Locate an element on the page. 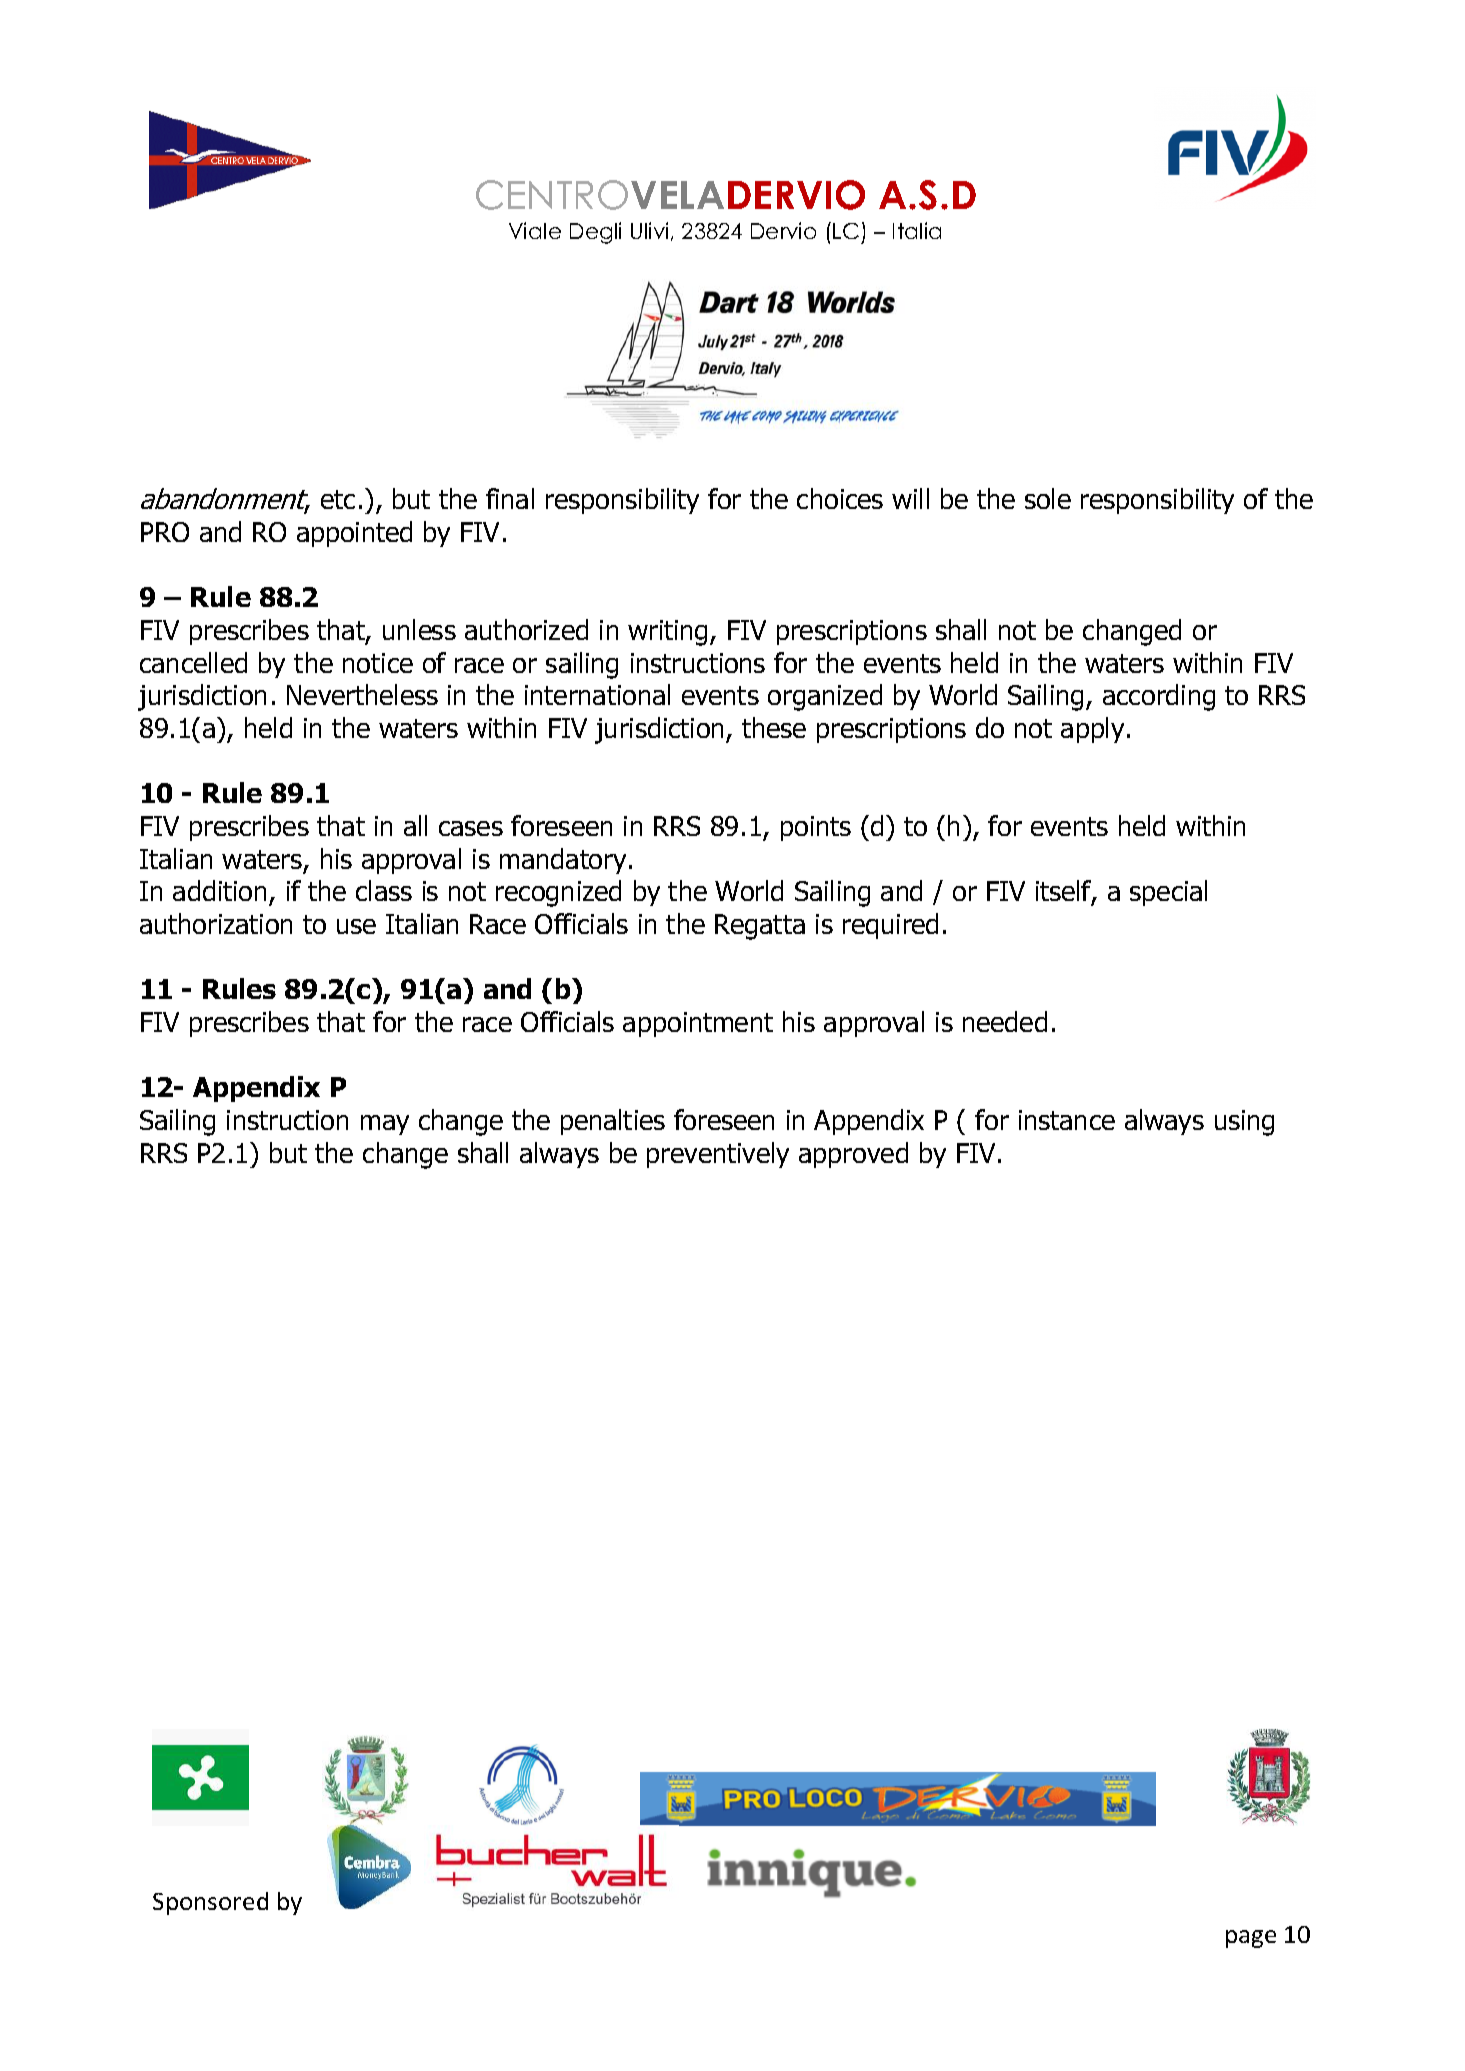 Image resolution: width=1465 pixels, height=2071 pixels. Ulivi is located at coordinates (649, 230).
